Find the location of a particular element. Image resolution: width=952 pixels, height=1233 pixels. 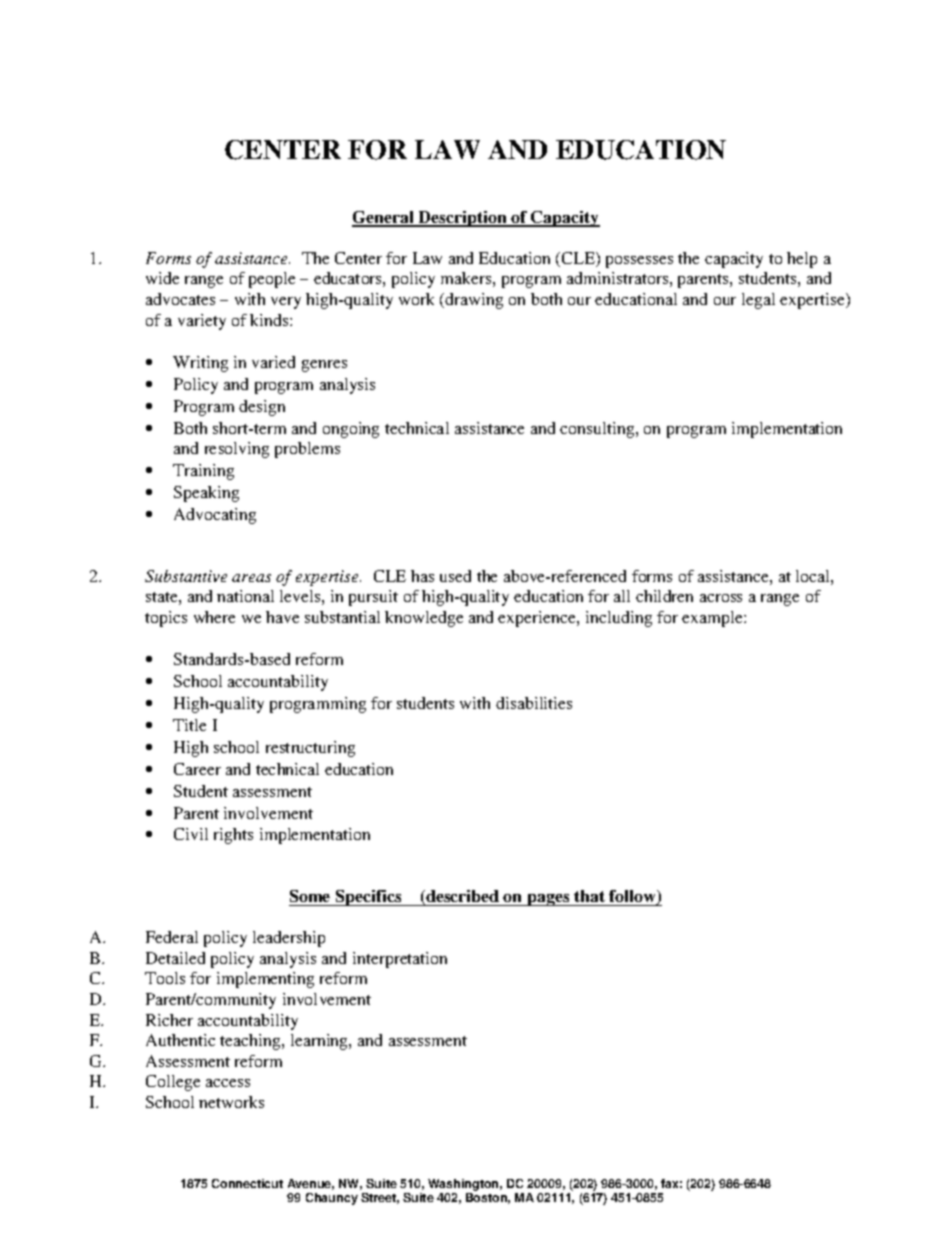

Connecticut is located at coordinates (247, 1183).
